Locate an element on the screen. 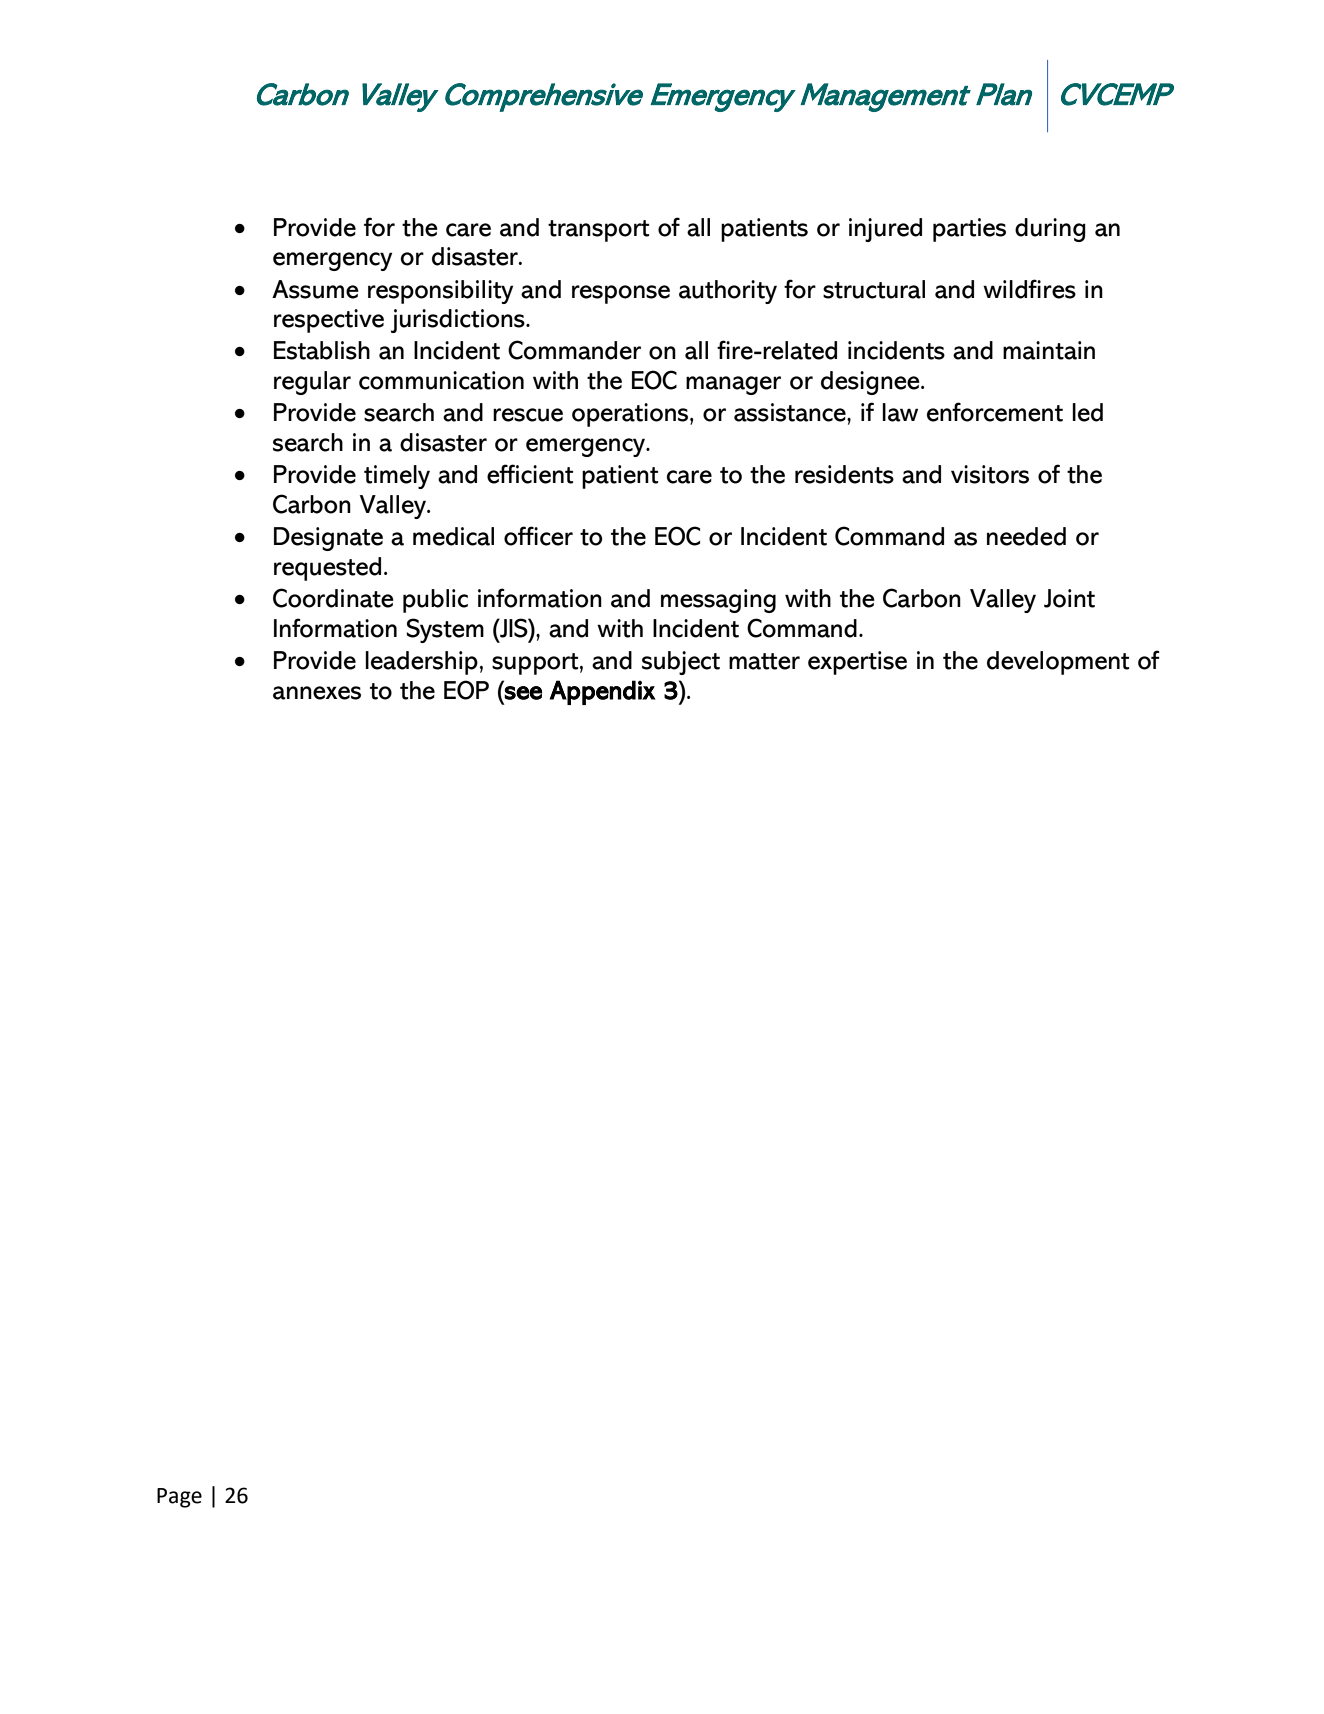 This screenshot has width=1324, height=1714. Page is located at coordinates (179, 1498).
